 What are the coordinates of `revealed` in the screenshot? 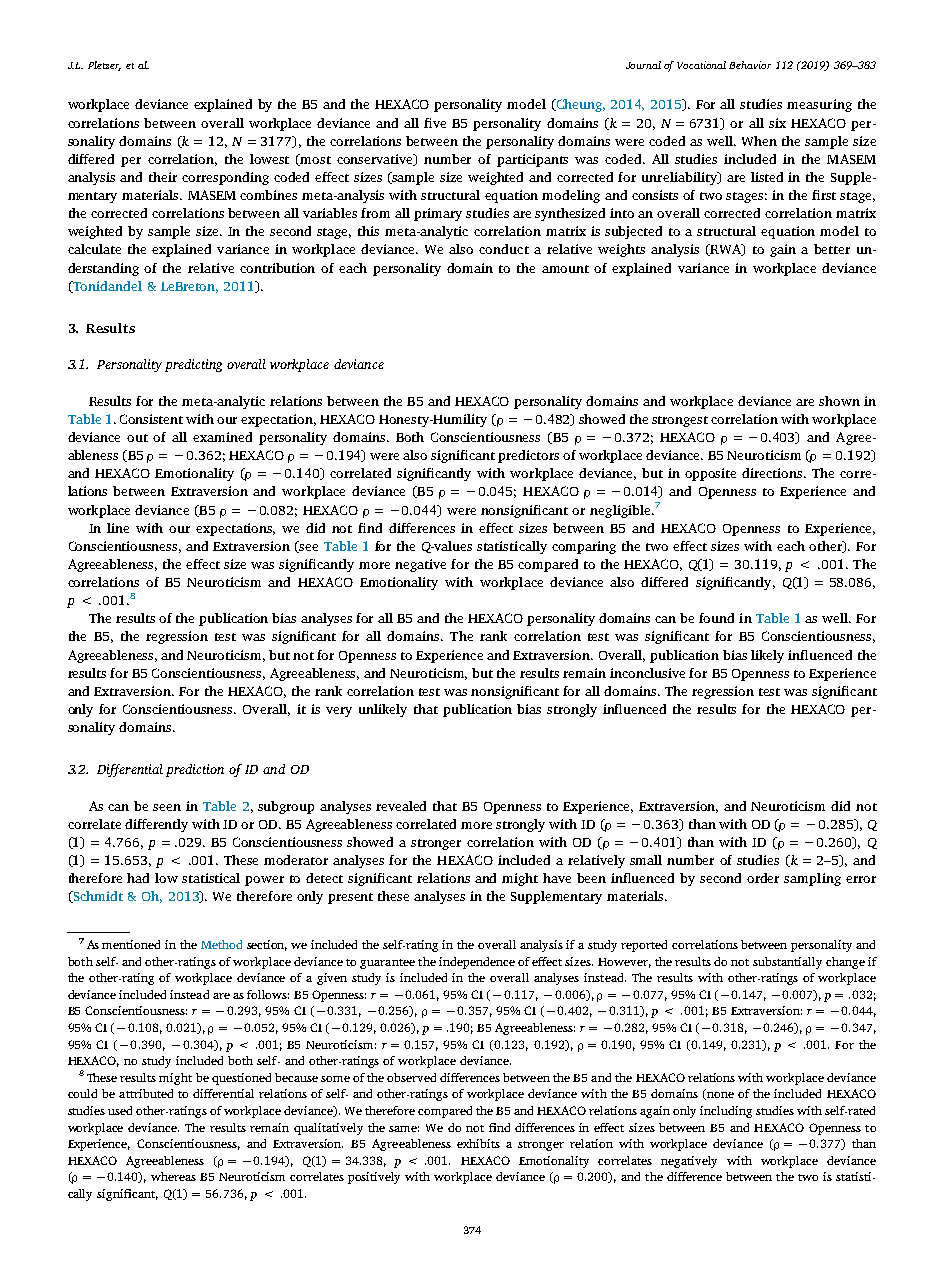 It's located at (401, 806).
